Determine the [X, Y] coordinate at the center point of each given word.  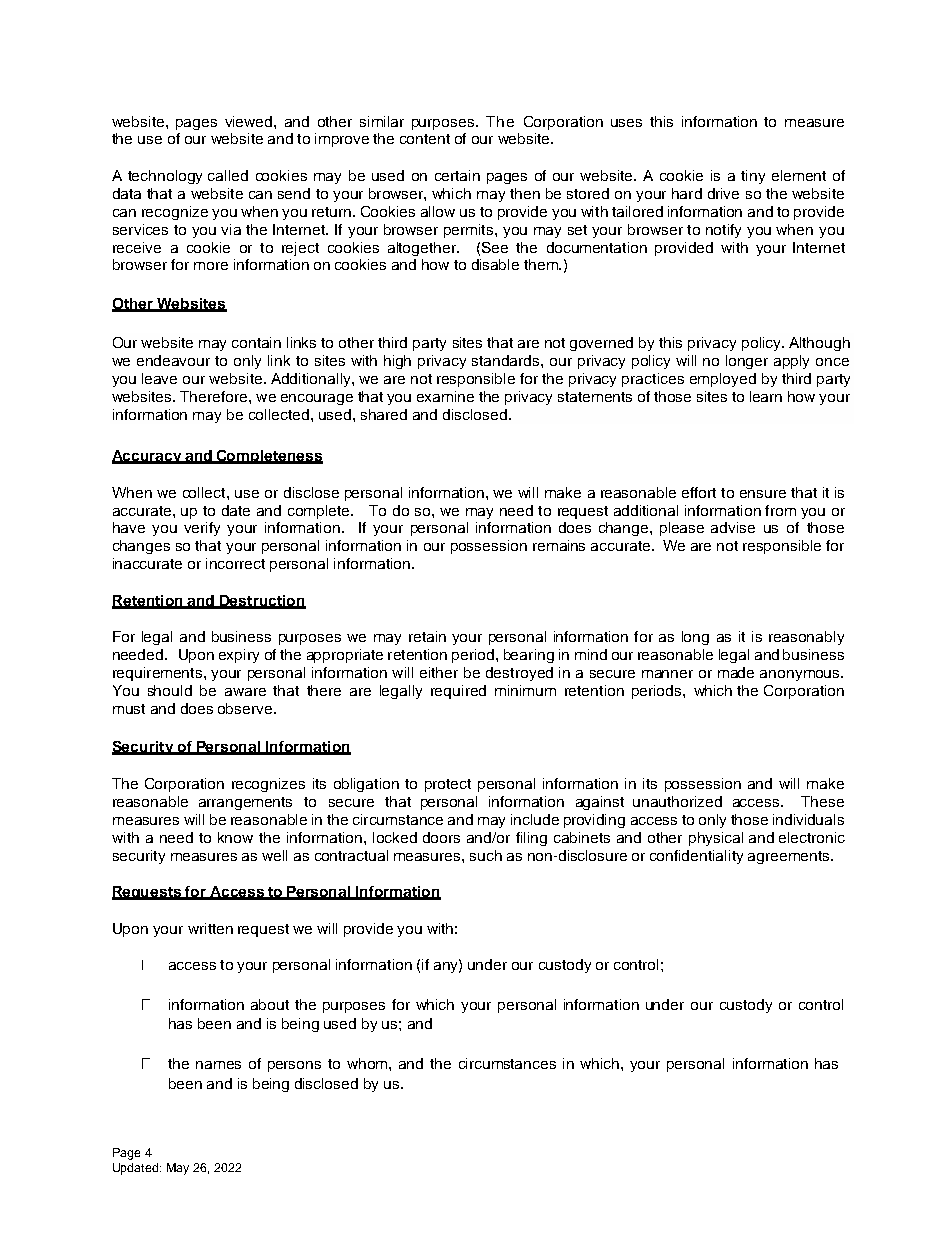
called [228, 175]
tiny [753, 177]
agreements [790, 857]
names [218, 1065]
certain [457, 175]
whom [368, 1063]
